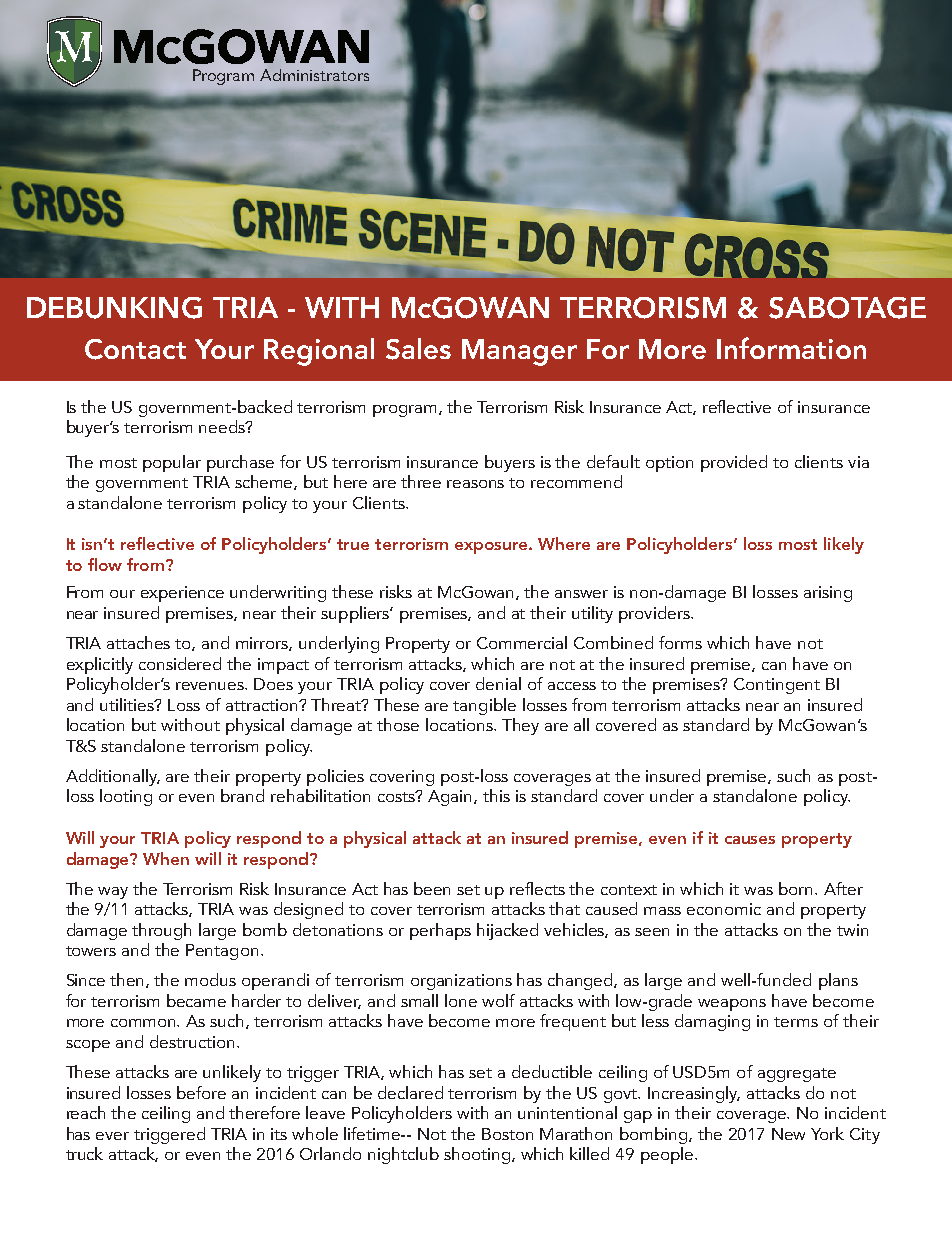  I want to click on before, so click(201, 1092).
